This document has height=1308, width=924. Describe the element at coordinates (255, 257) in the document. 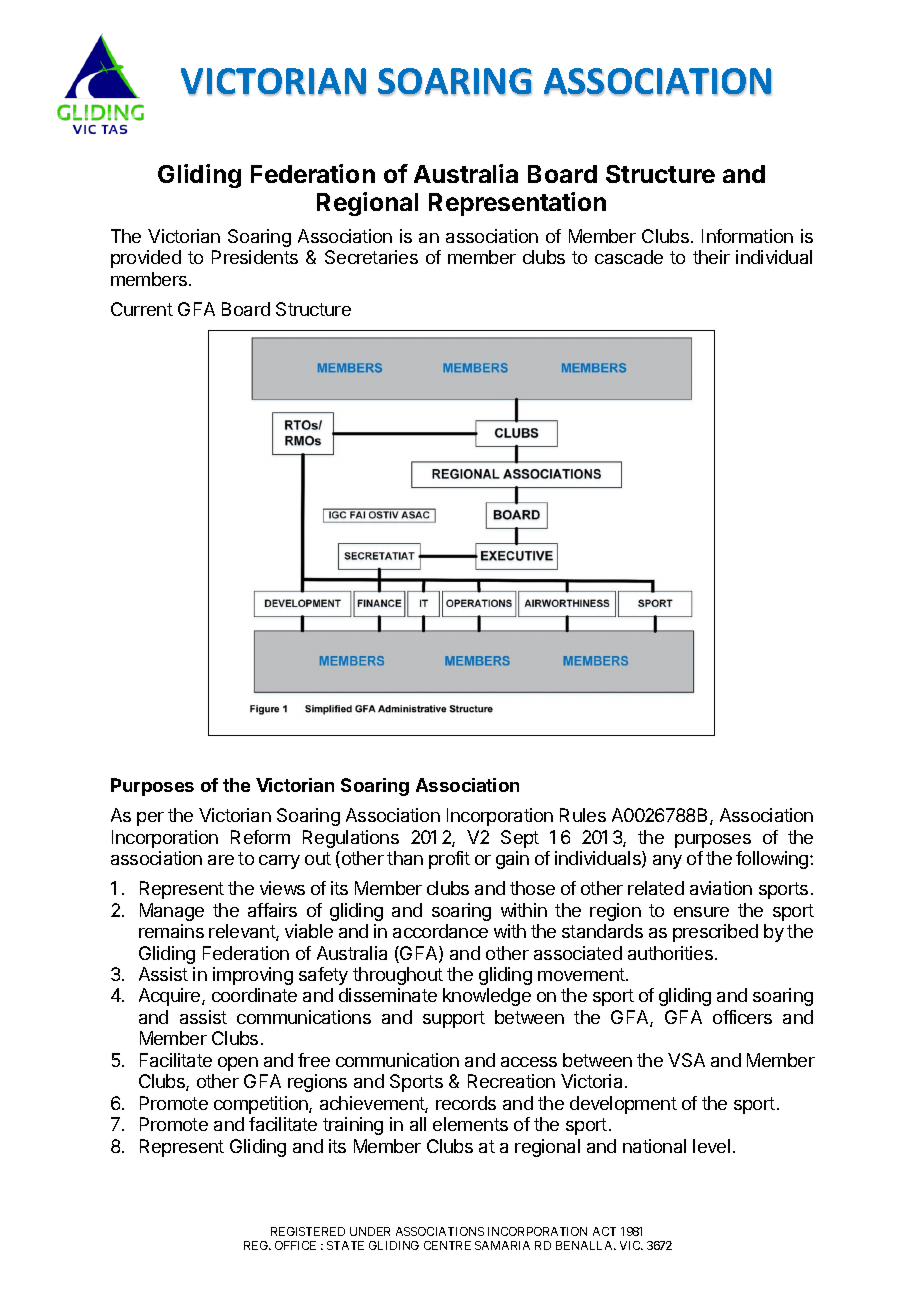

I see `Presidents` at that location.
